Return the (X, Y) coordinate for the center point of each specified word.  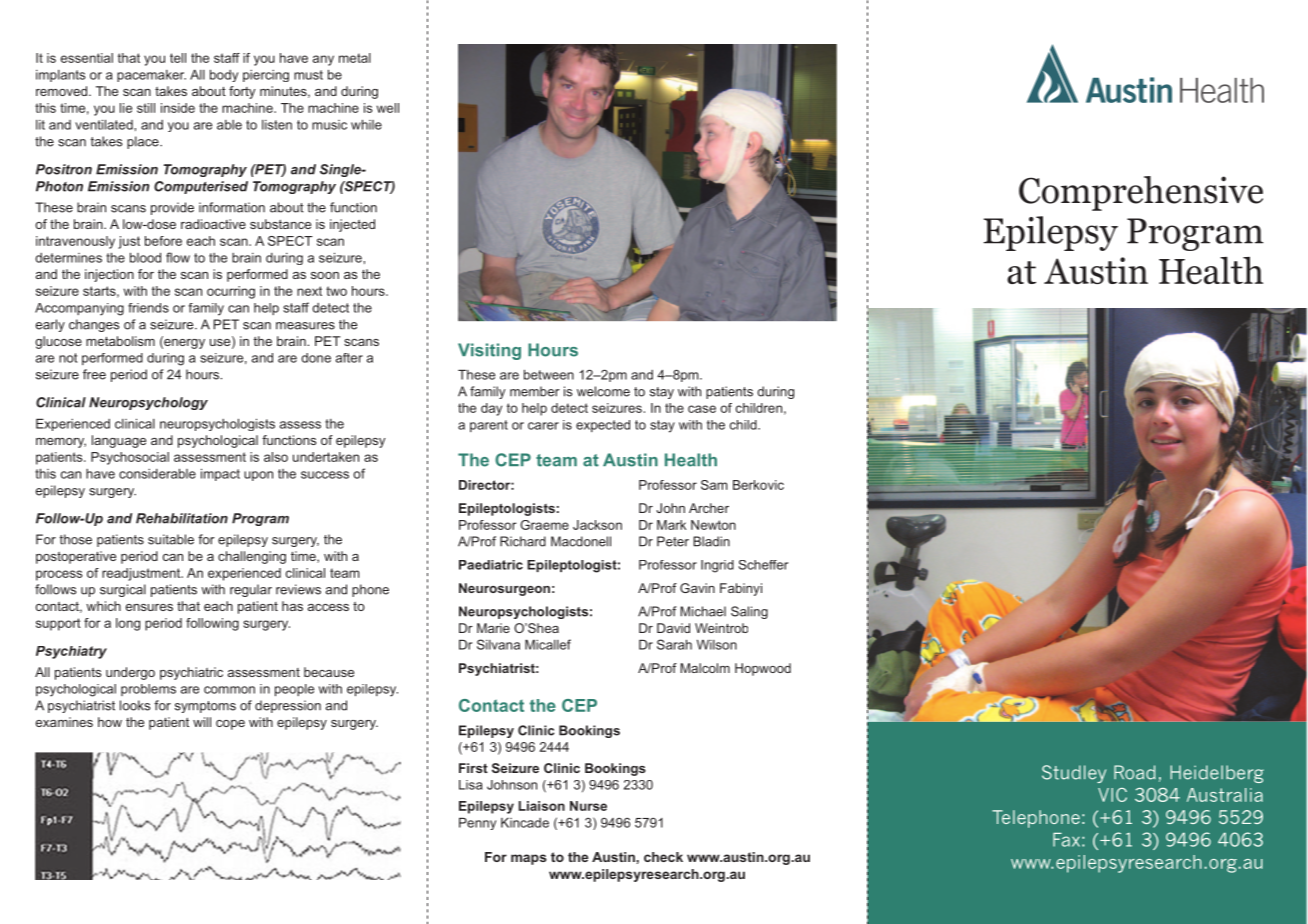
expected (603, 426)
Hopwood (763, 669)
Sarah (674, 644)
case (702, 409)
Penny (477, 823)
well (388, 108)
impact (220, 474)
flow (178, 257)
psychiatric (191, 673)
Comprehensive (1141, 193)
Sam (714, 485)
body (224, 75)
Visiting (489, 351)
